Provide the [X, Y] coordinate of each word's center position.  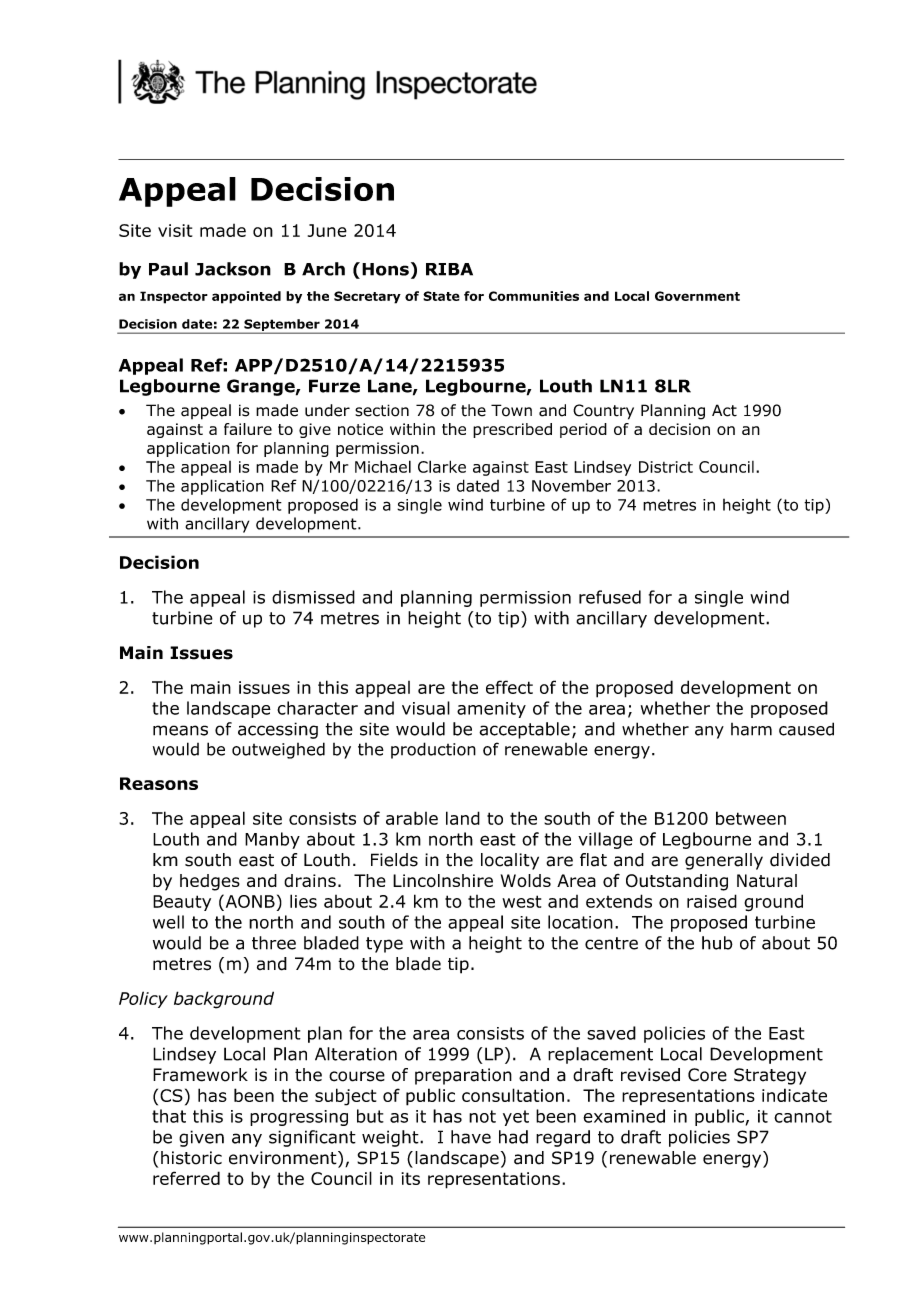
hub [717, 943]
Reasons [159, 783]
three [274, 943]
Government [697, 296]
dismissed [313, 597]
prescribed [512, 430]
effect [509, 687]
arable [412, 818]
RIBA [449, 269]
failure [248, 429]
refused [610, 597]
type [384, 945]
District [666, 467]
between [751, 818]
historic [191, 1158]
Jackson [233, 269]
